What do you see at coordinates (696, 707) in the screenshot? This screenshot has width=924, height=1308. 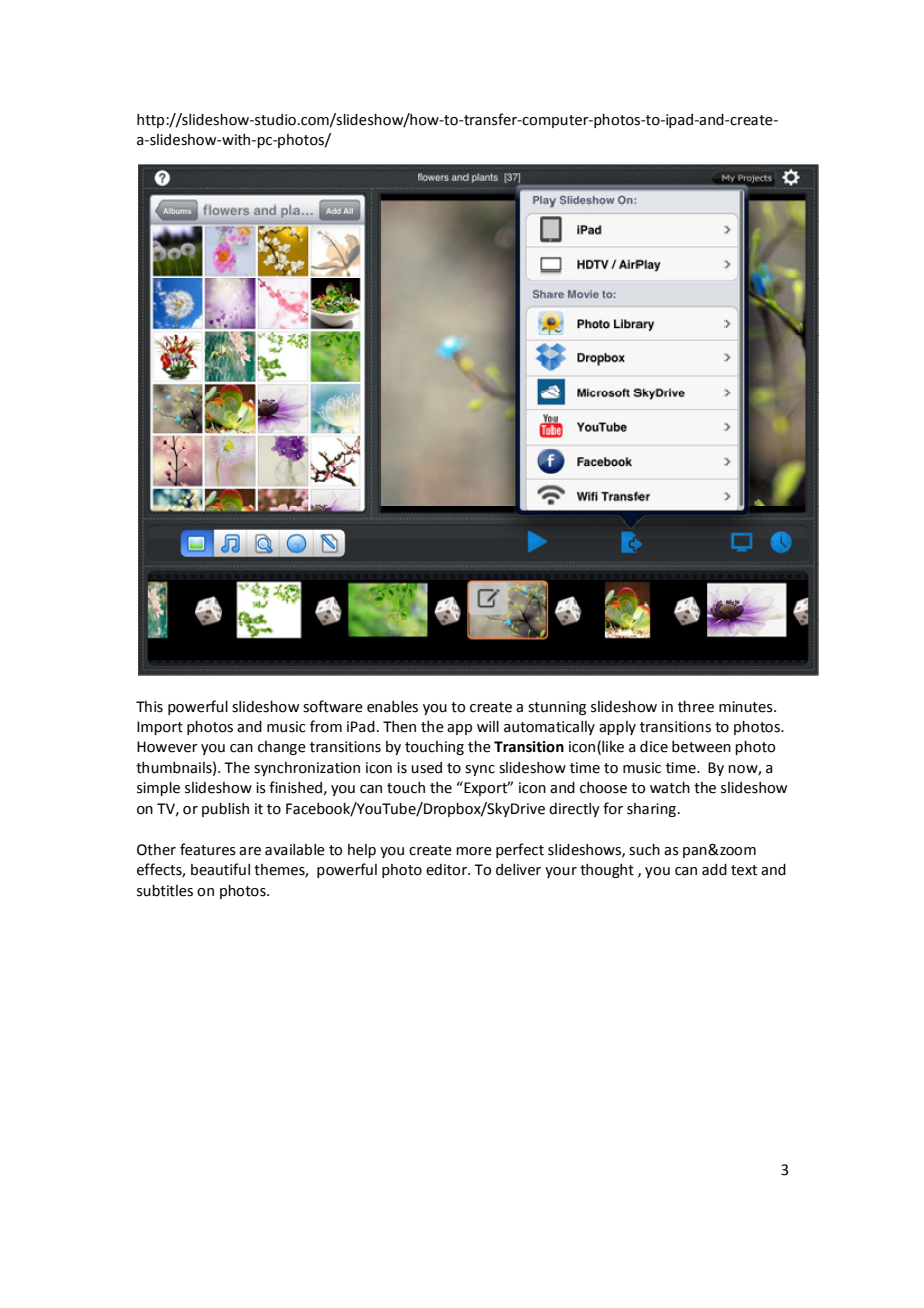 I see `three` at bounding box center [696, 707].
